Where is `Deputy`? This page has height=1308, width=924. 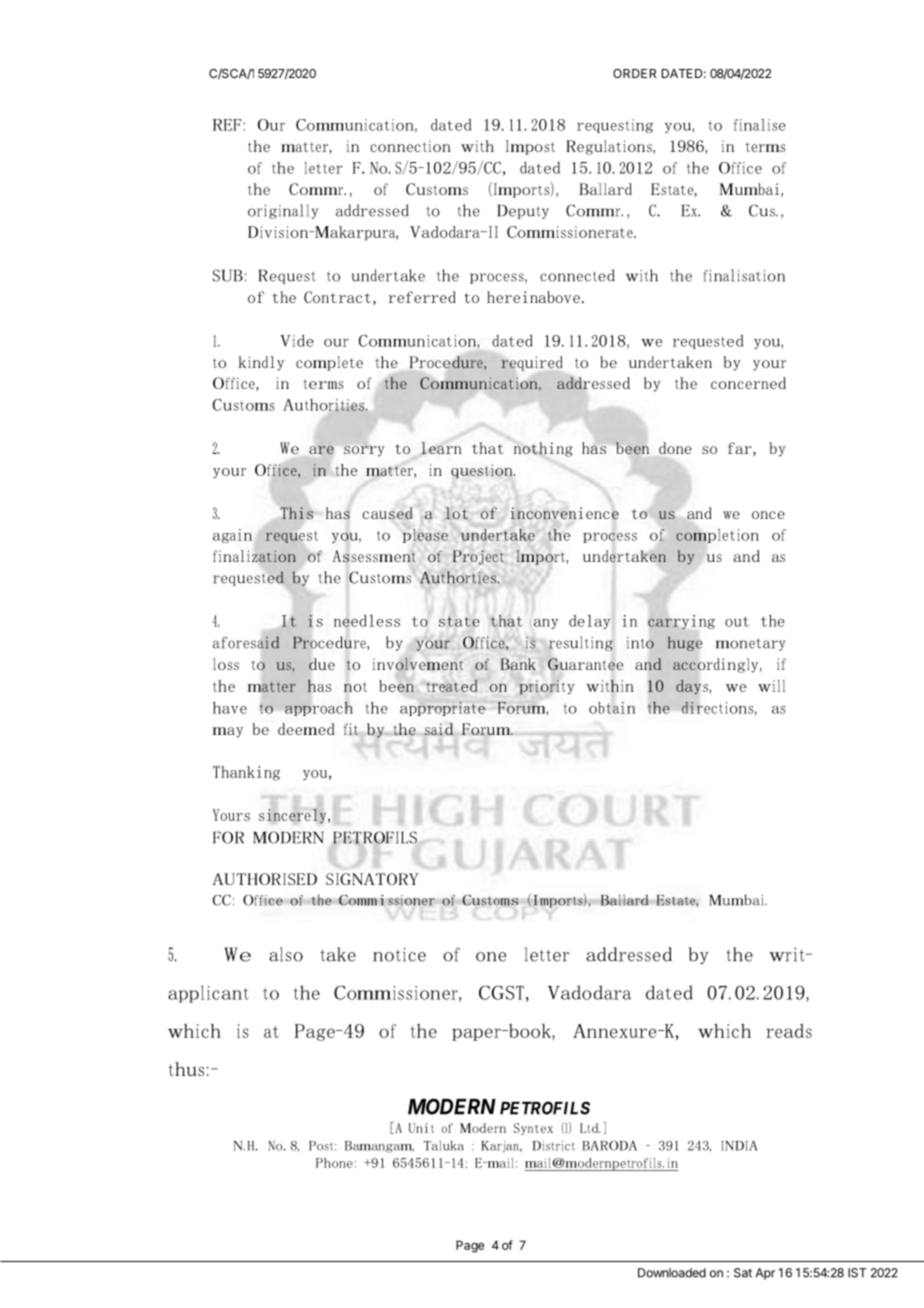
Deputy is located at coordinates (523, 212).
